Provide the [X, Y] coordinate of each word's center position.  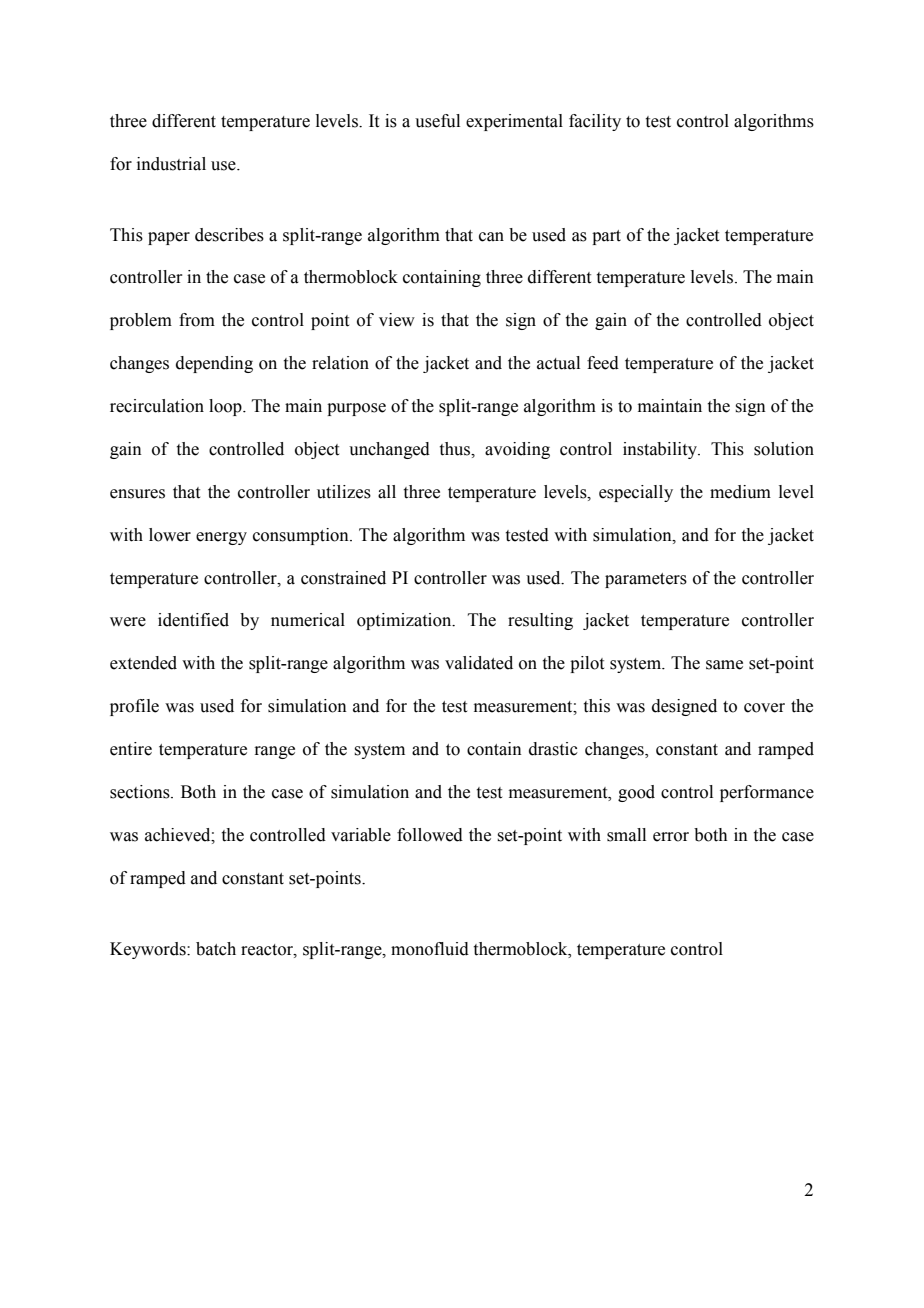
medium [740, 492]
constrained [343, 578]
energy [221, 538]
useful [437, 121]
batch [216, 949]
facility [595, 122]
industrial [171, 164]
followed [430, 835]
